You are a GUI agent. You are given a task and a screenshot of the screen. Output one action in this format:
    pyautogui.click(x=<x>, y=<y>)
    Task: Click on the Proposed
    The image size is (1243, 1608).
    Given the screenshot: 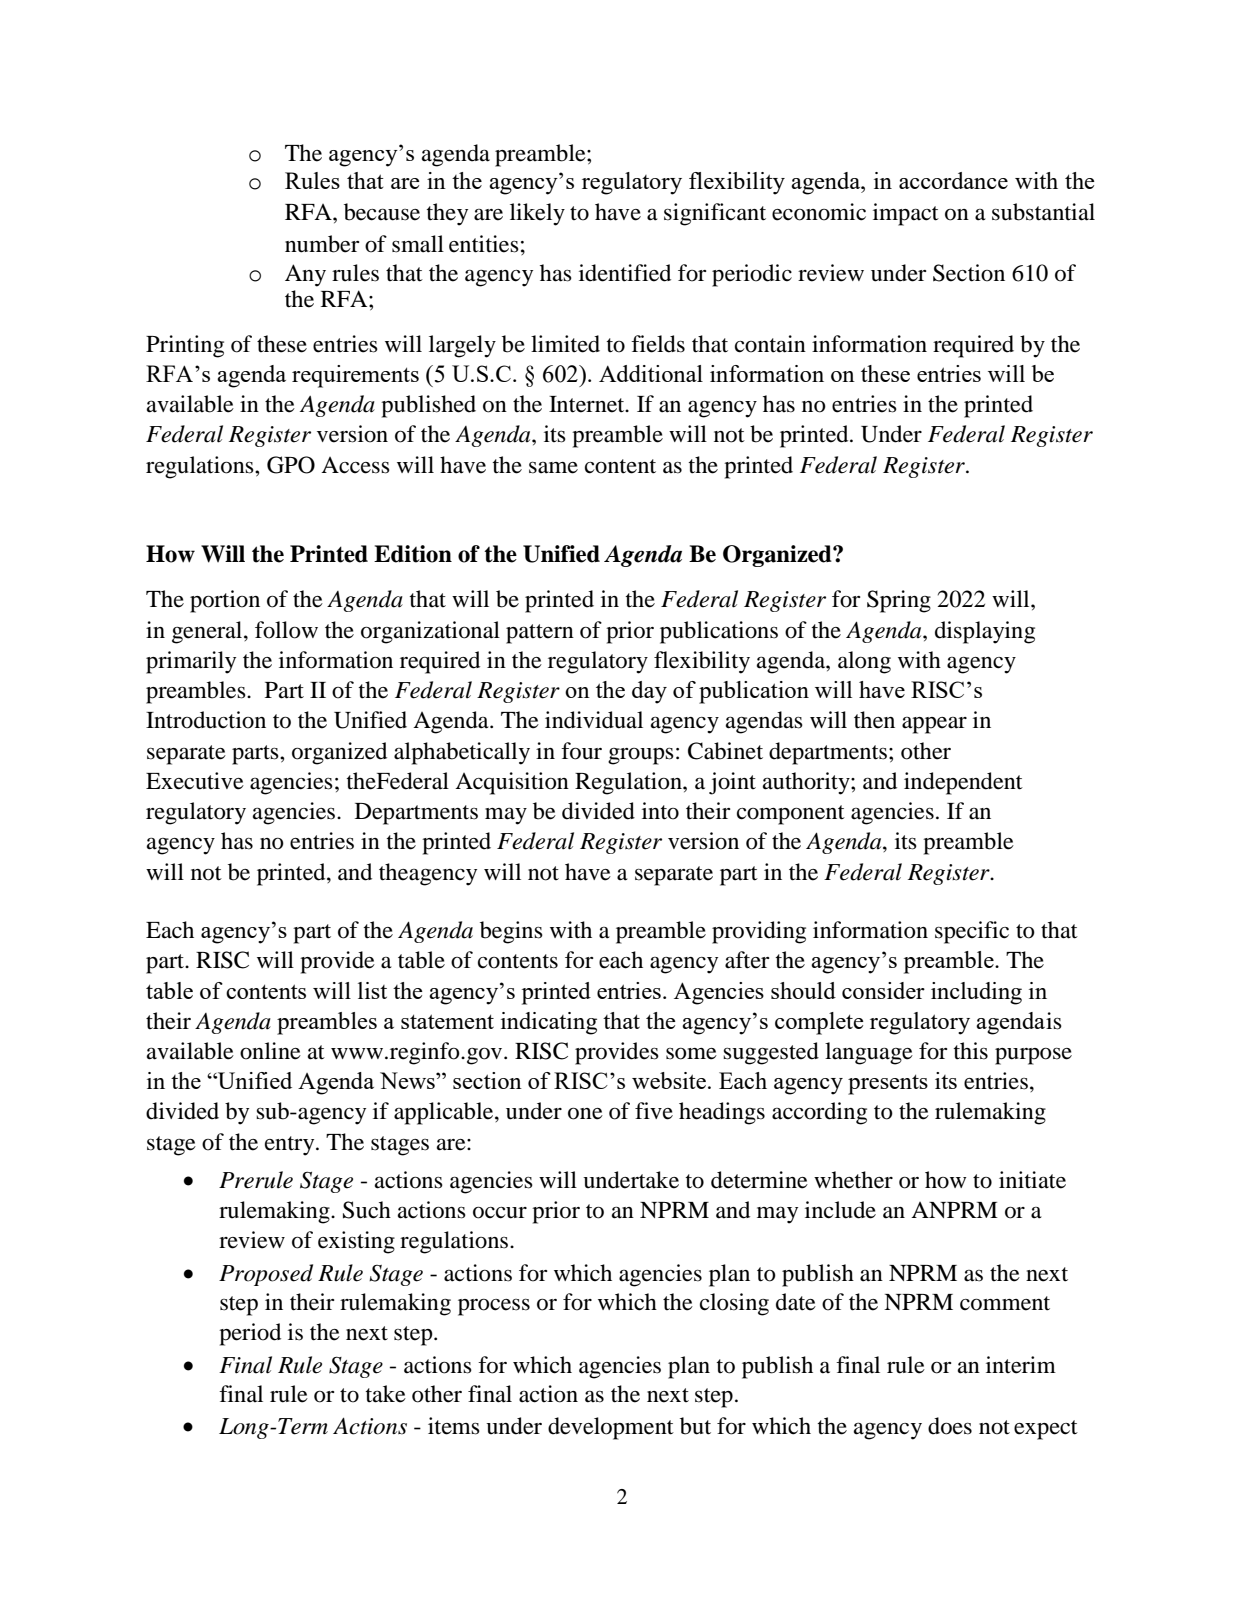 What is the action you would take?
    pyautogui.click(x=266, y=1275)
